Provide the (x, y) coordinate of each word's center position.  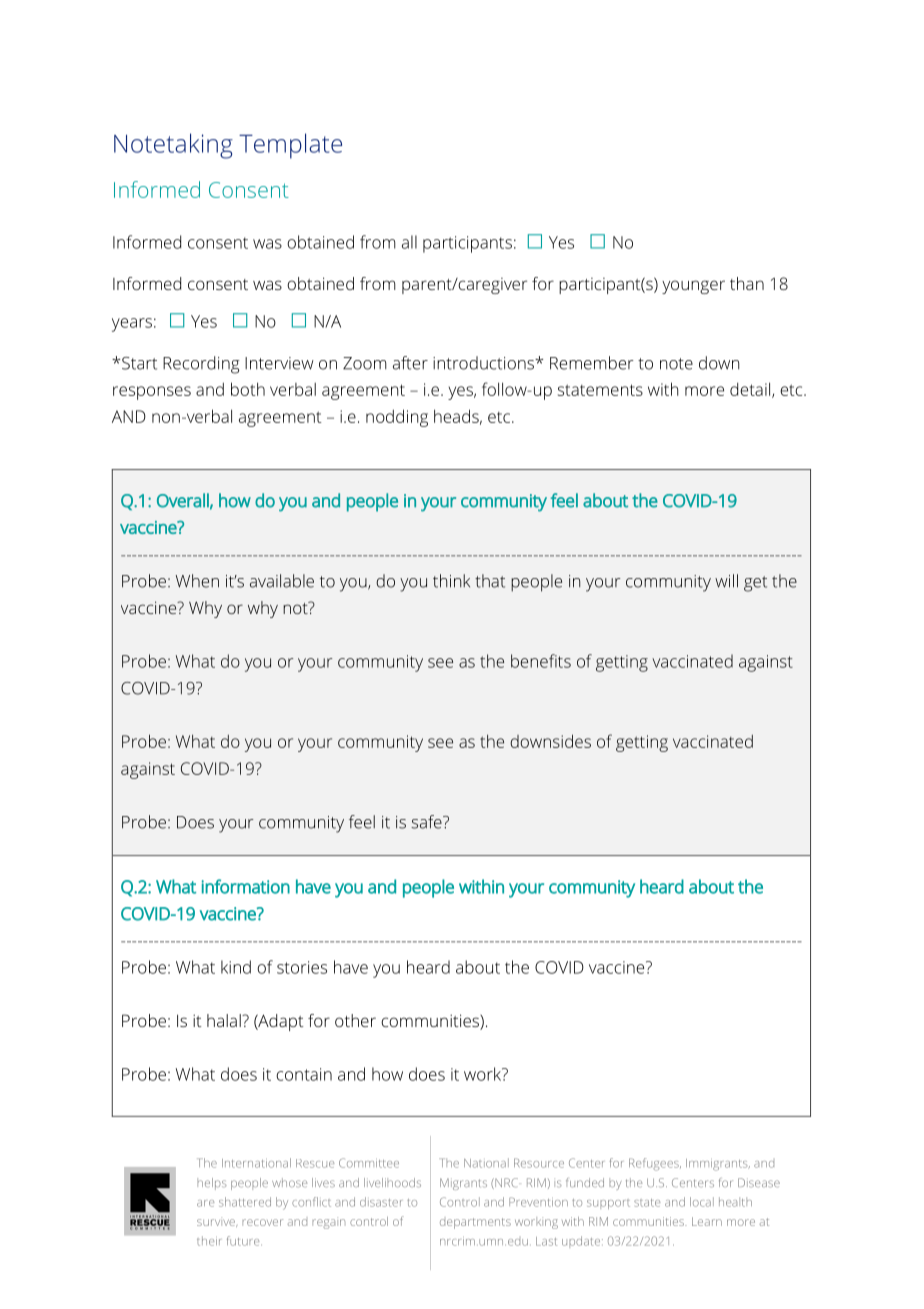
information (246, 886)
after (410, 363)
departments (475, 1223)
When (197, 581)
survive (217, 1222)
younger (693, 287)
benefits (541, 661)
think (451, 581)
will (726, 581)
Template (290, 146)
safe (427, 822)
